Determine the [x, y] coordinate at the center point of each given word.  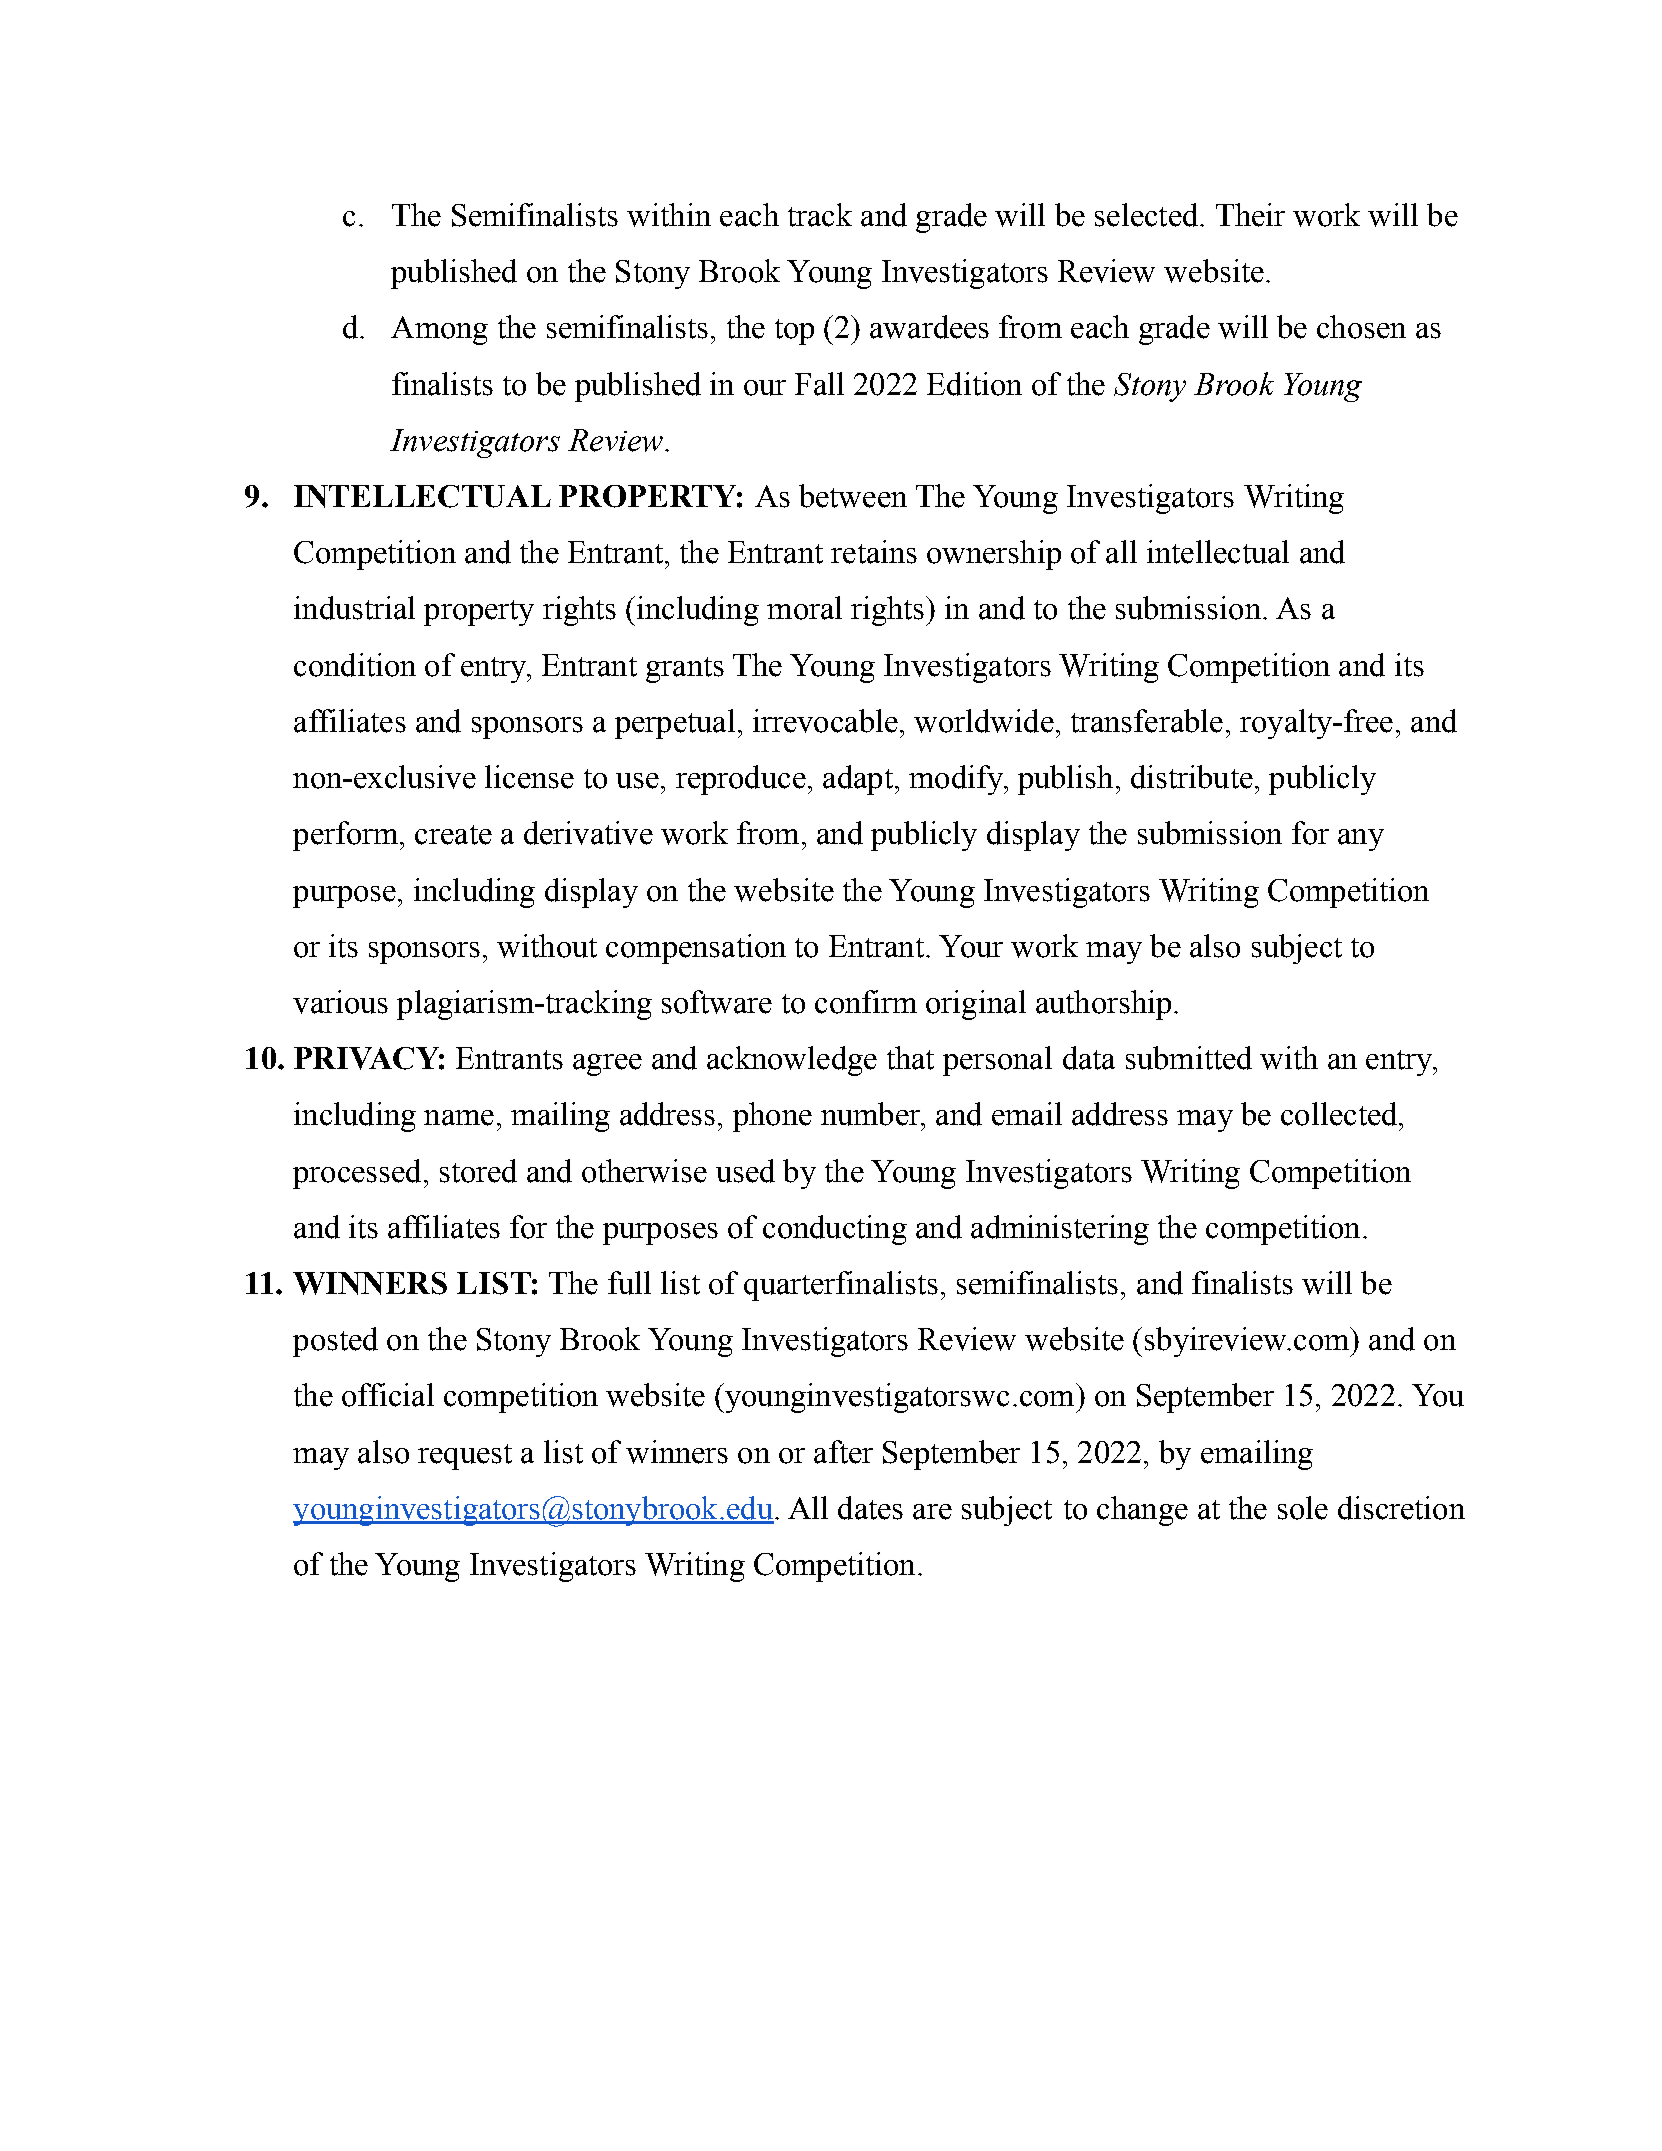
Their [1250, 215]
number [872, 1114]
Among [439, 330]
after [843, 1452]
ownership [994, 555]
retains [874, 552]
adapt [858, 780]
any [1361, 840]
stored [478, 1171]
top [794, 332]
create [453, 835]
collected [1340, 1114]
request [465, 1457]
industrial [354, 608]
